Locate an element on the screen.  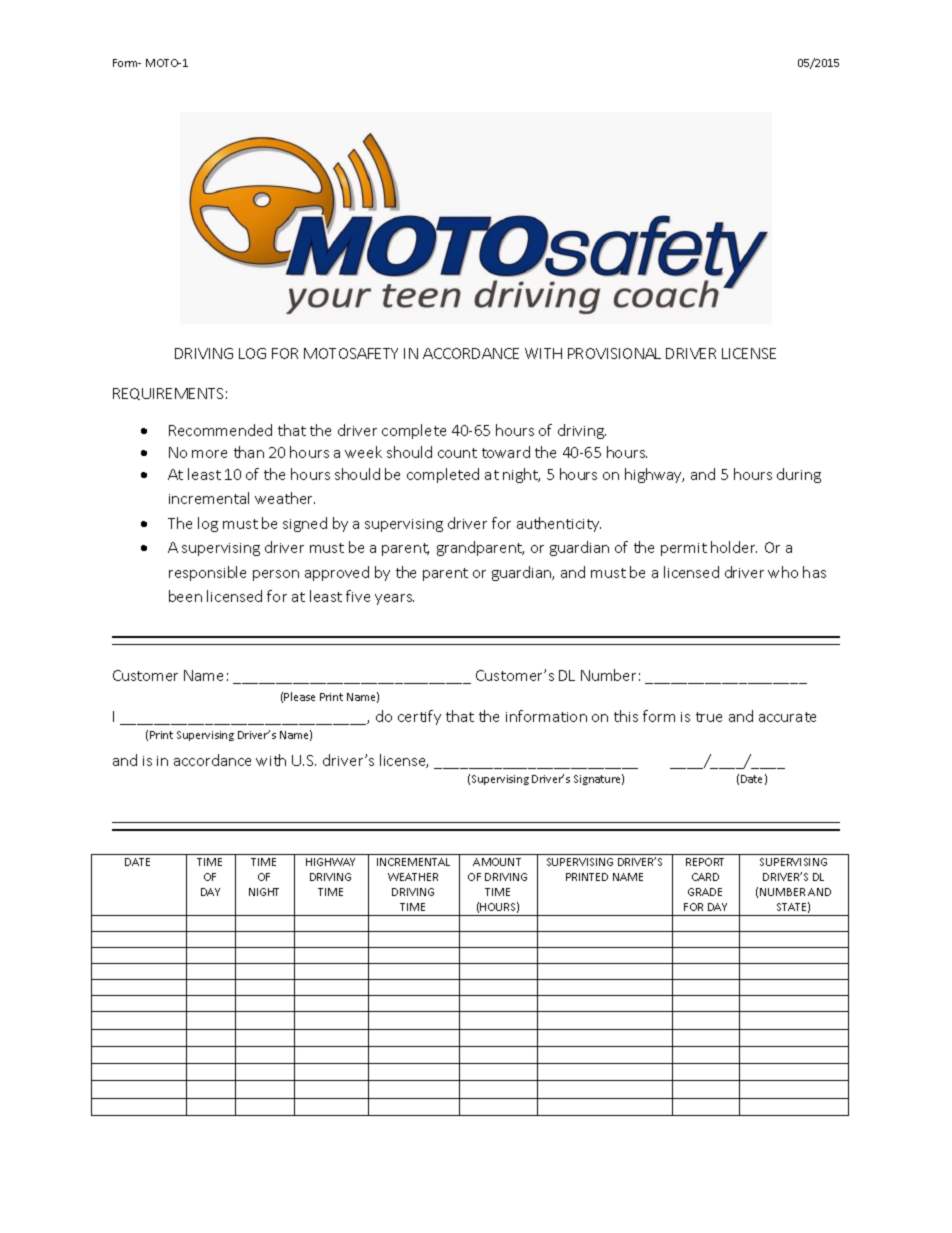
signed is located at coordinates (305, 524).
